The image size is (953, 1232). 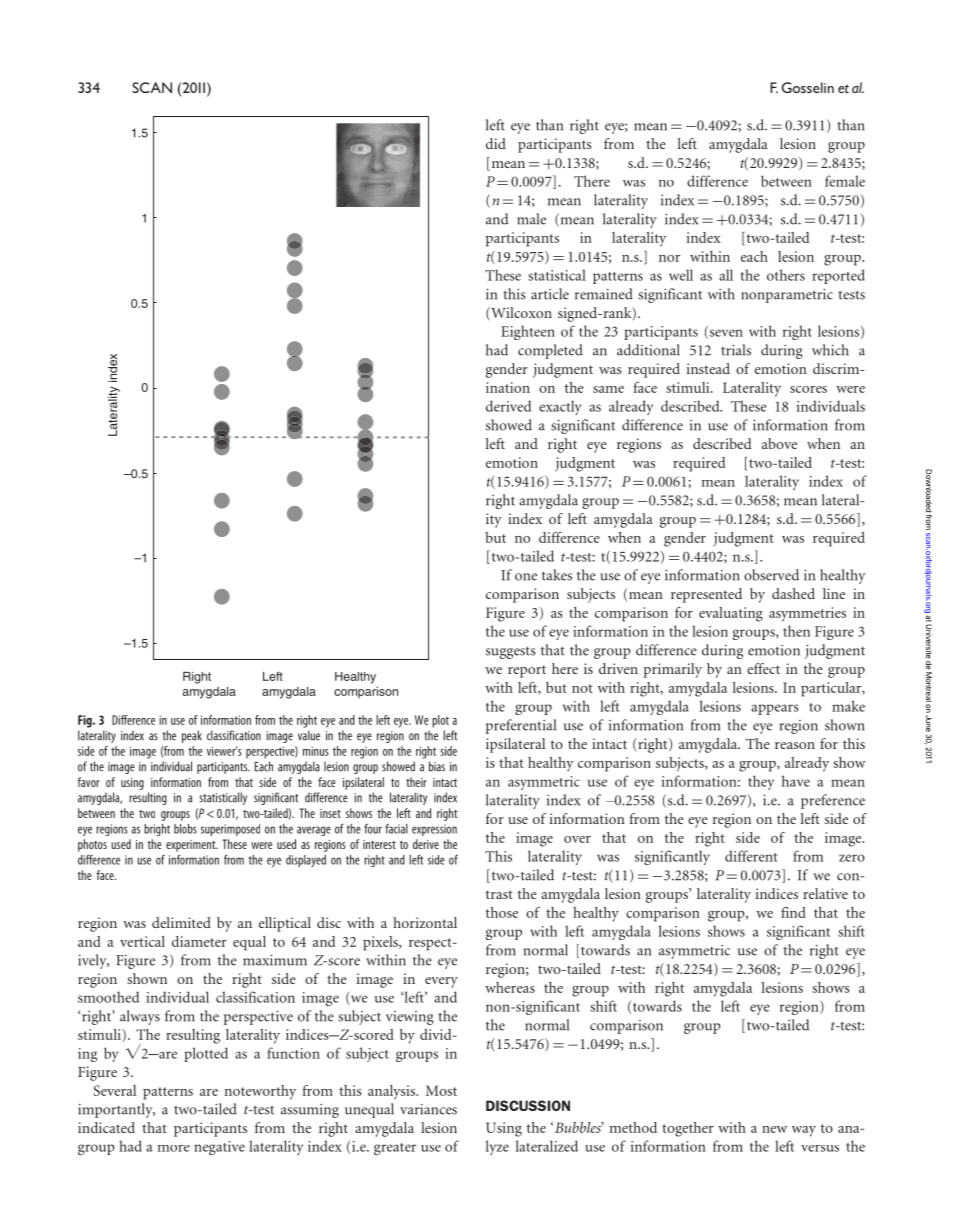 I want to click on more, so click(x=174, y=1148).
